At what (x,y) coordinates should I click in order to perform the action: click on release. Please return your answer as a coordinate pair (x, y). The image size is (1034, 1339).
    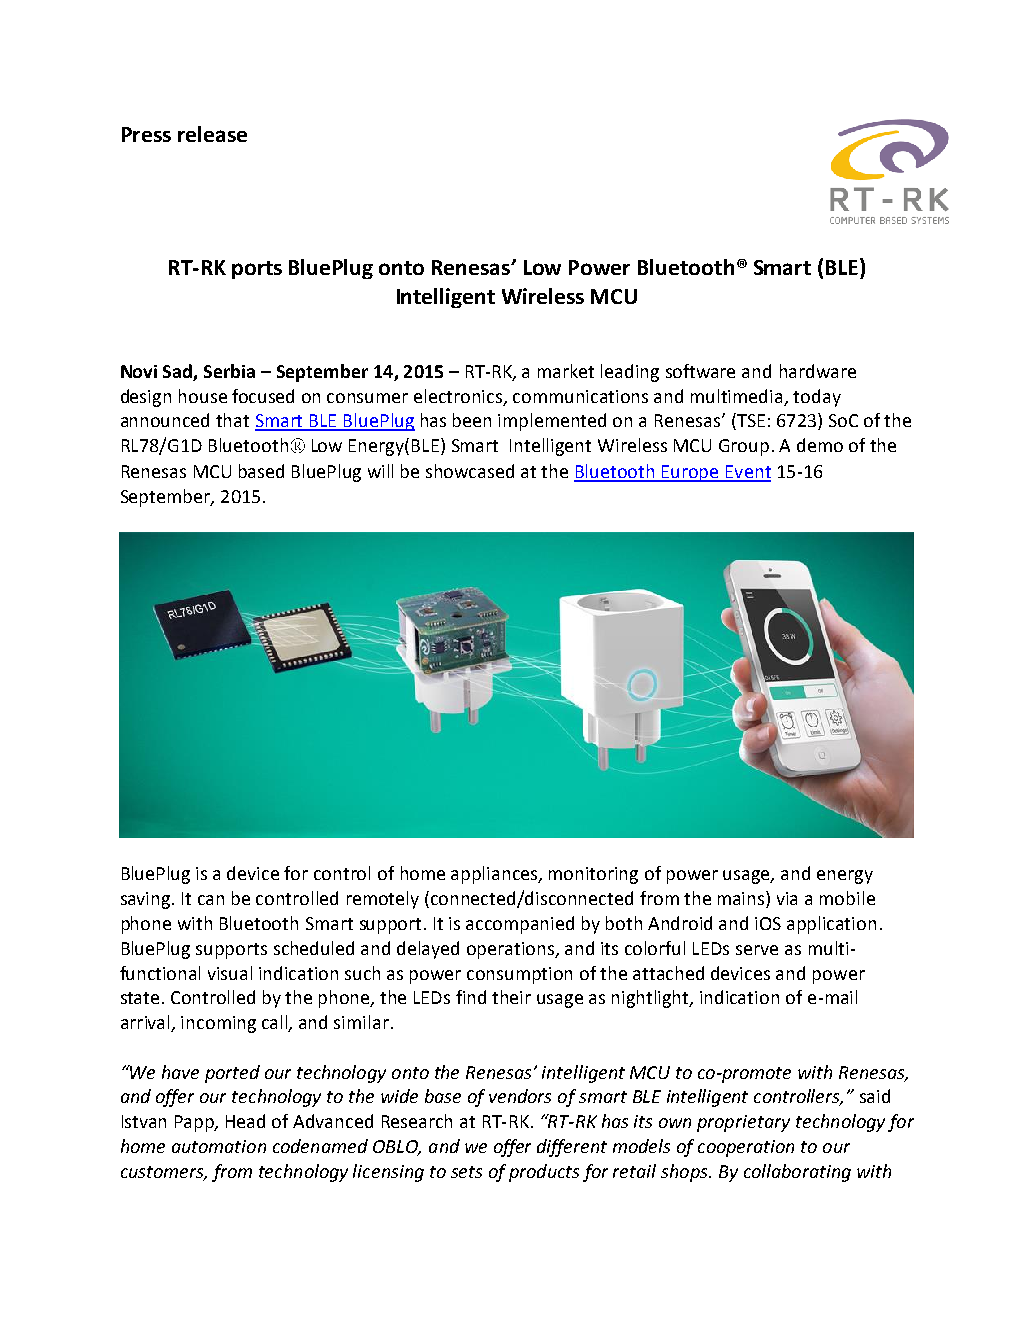
    Looking at the image, I should click on (212, 134).
